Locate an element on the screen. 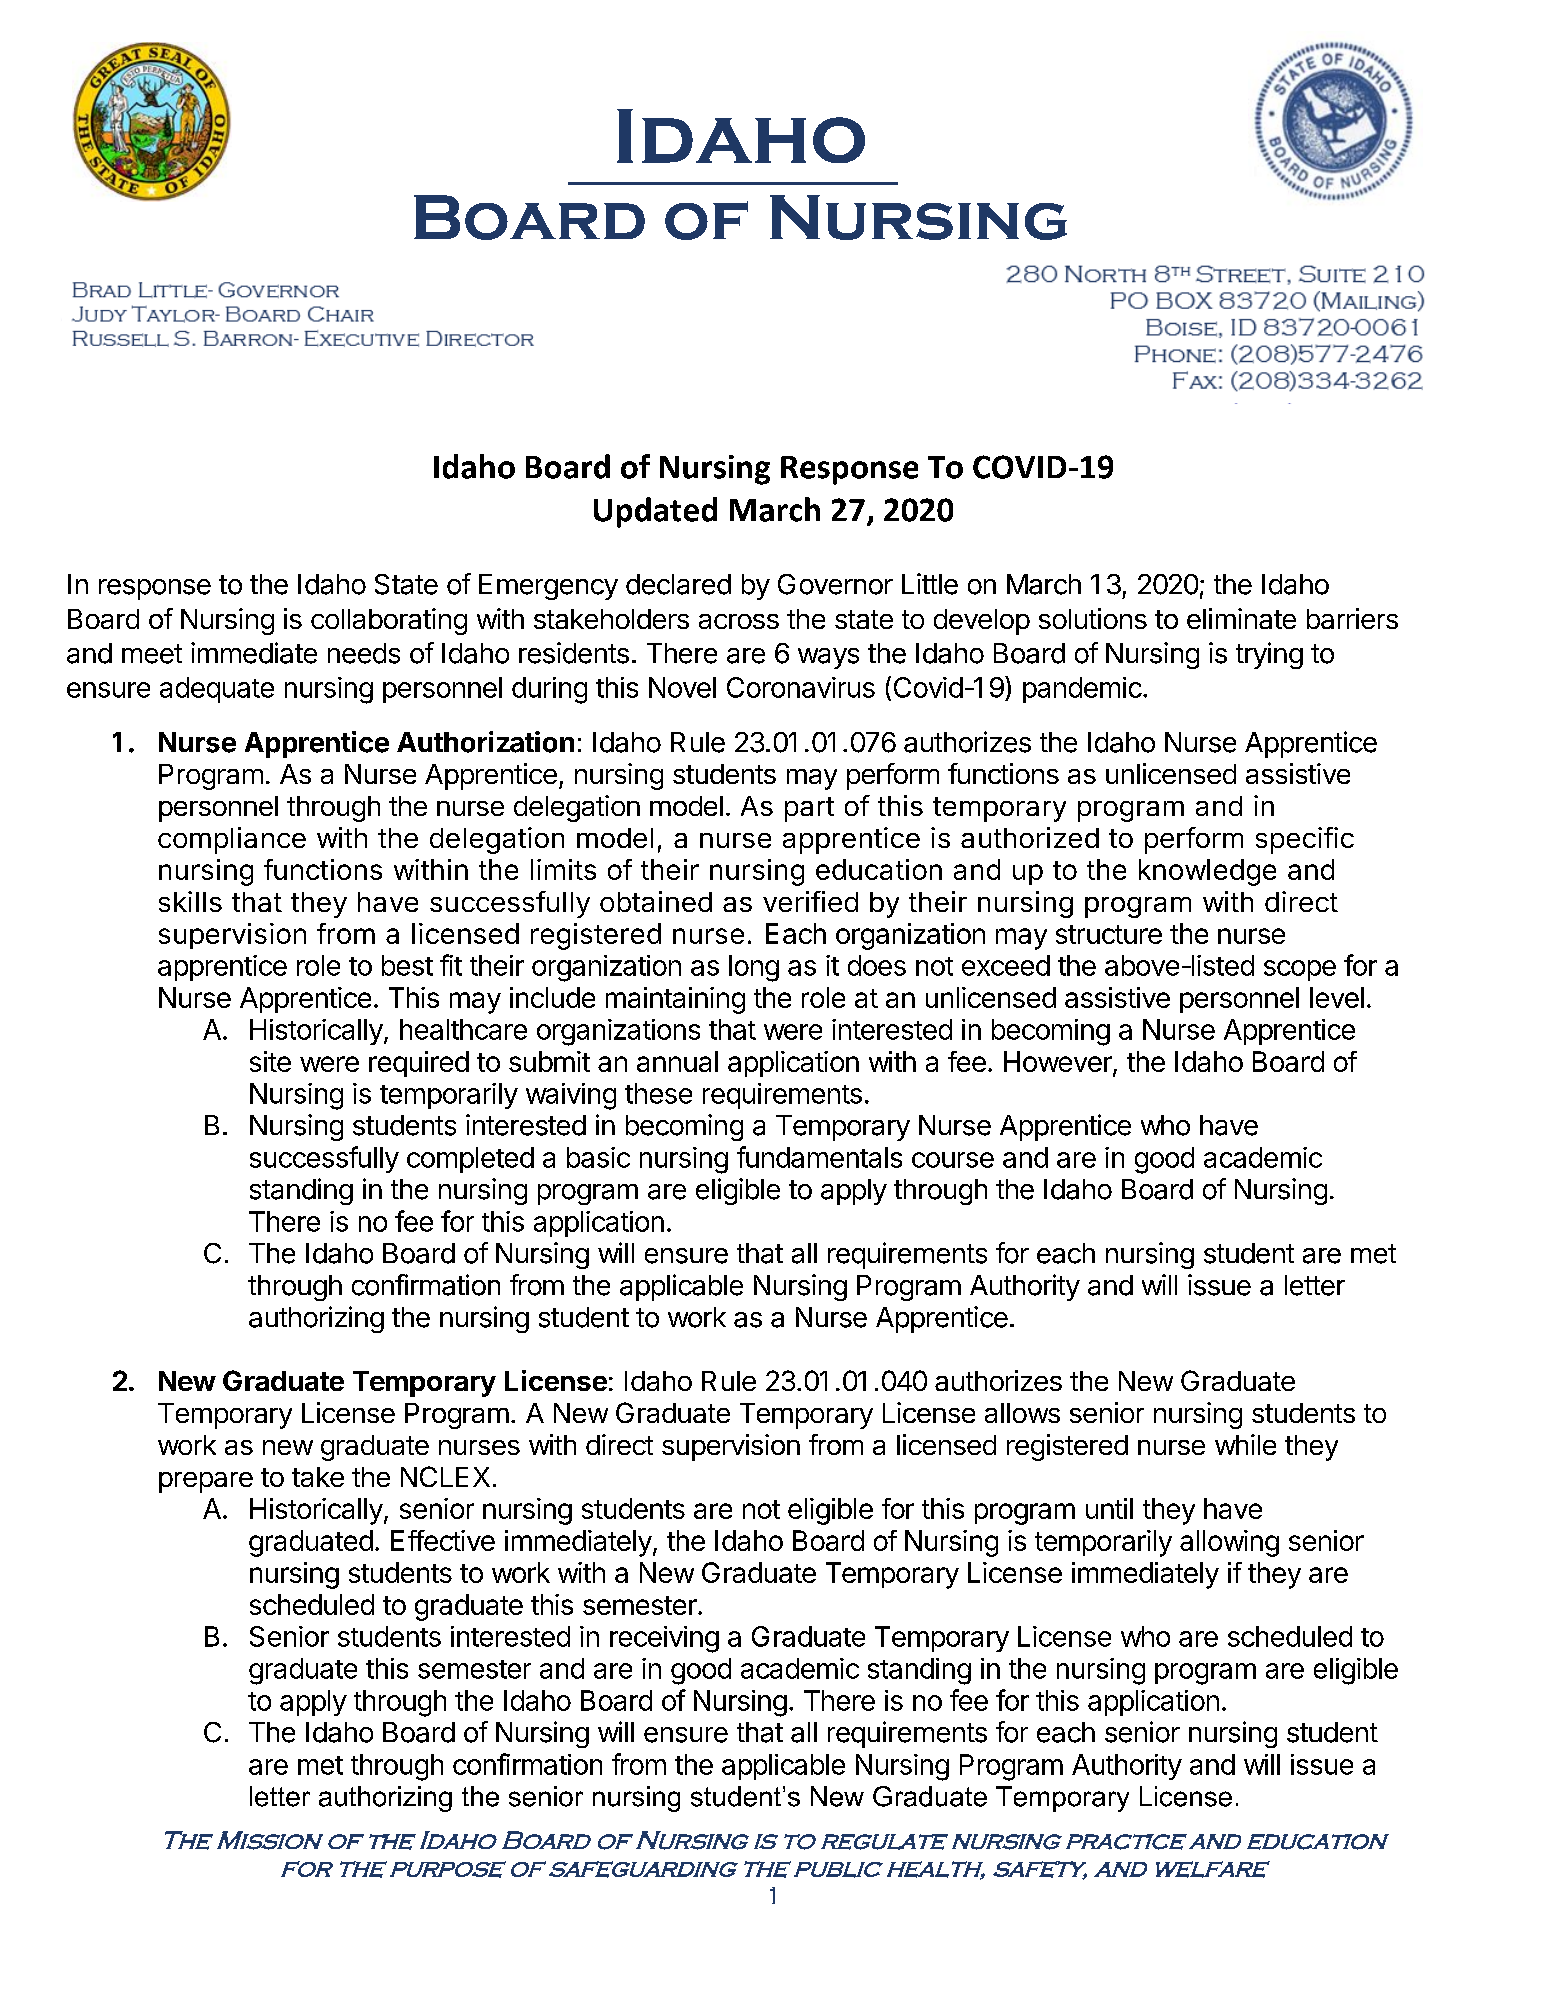  Effective is located at coordinates (443, 1540).
